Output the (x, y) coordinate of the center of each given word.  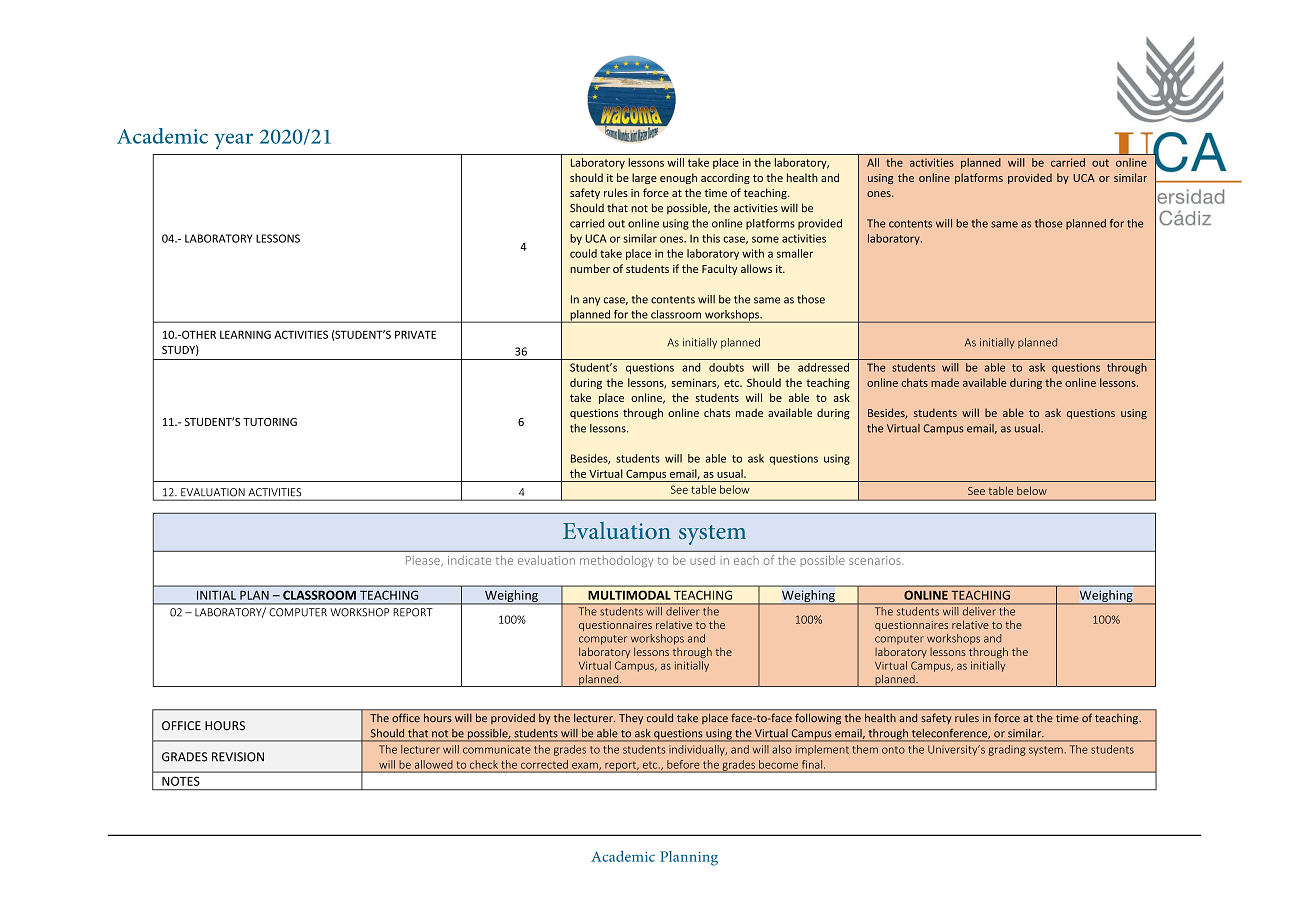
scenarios (876, 560)
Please (424, 561)
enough (678, 178)
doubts (726, 367)
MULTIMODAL (629, 595)
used (702, 560)
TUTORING (270, 422)
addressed (823, 367)
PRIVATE (415, 334)
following (818, 719)
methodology (616, 561)
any (591, 301)
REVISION (238, 757)
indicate (469, 560)
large (644, 178)
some (765, 239)
